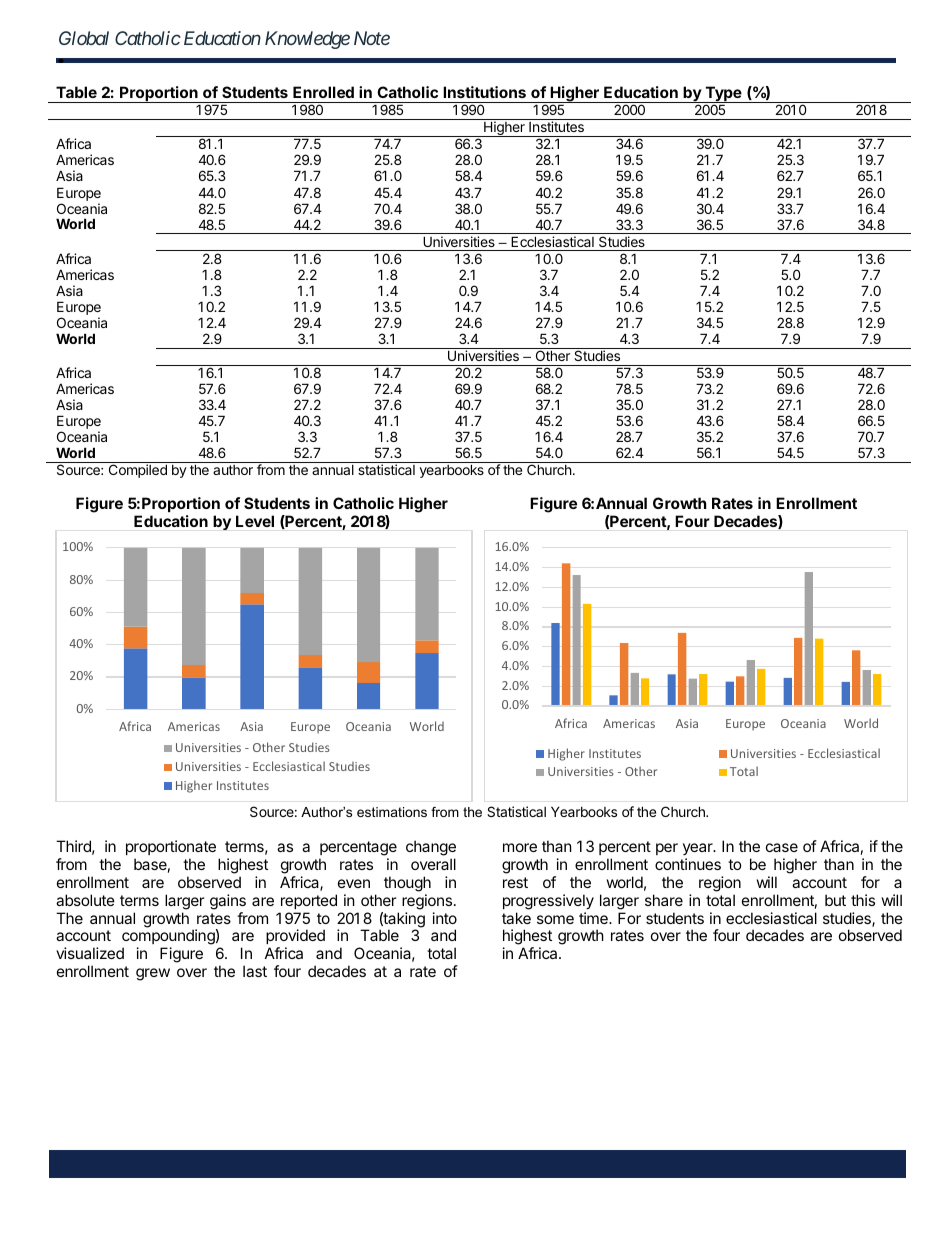  I want to click on case, so click(782, 847).
